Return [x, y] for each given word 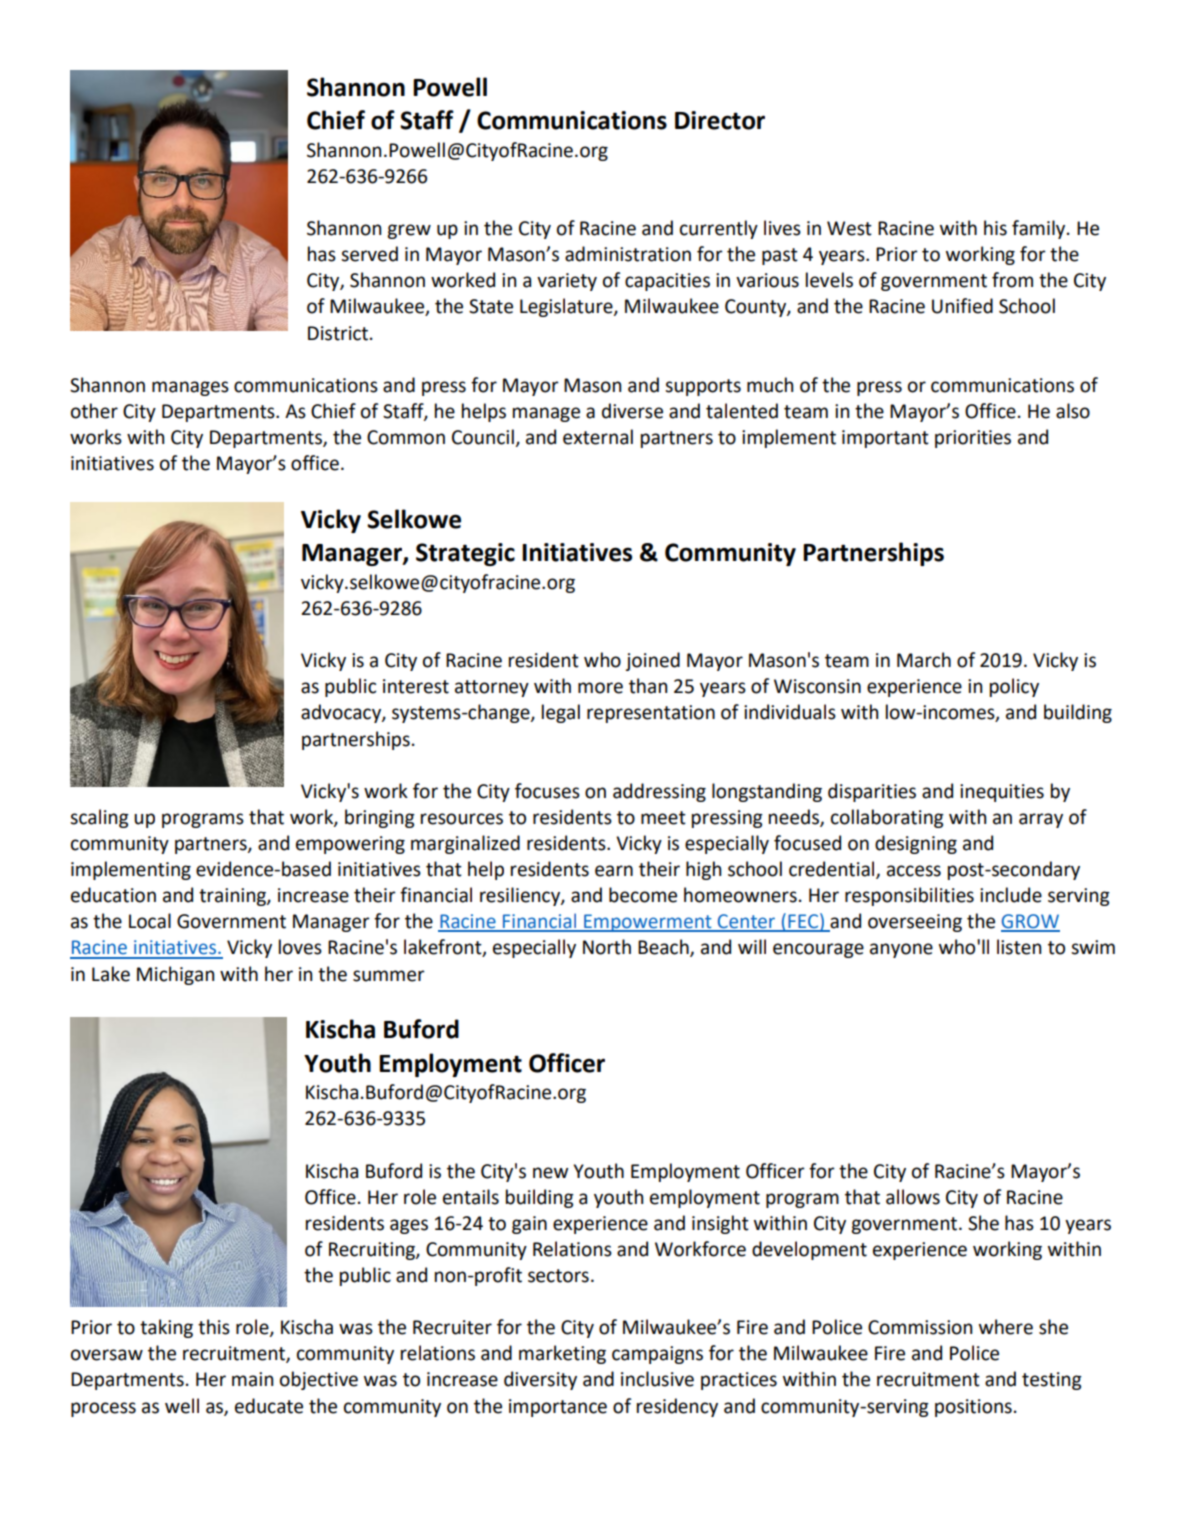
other [94, 411]
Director [720, 120]
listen [1019, 947]
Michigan [175, 975]
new [550, 1173]
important [885, 439]
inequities [1002, 793]
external [598, 437]
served [369, 254]
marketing [562, 1354]
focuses [547, 791]
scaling [99, 818]
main [252, 1379]
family [1040, 229]
